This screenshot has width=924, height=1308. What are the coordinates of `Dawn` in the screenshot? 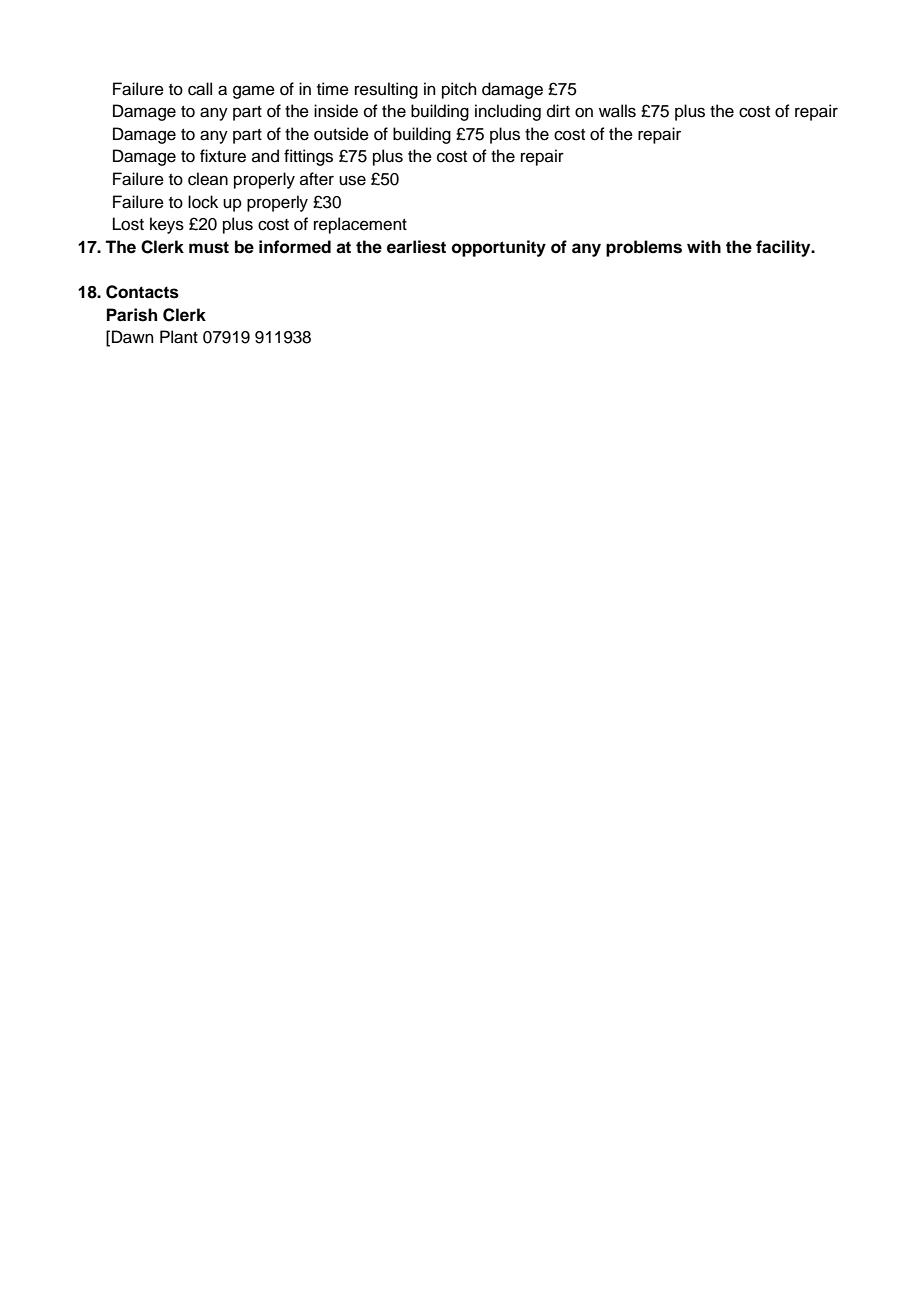 It's located at (133, 337).
